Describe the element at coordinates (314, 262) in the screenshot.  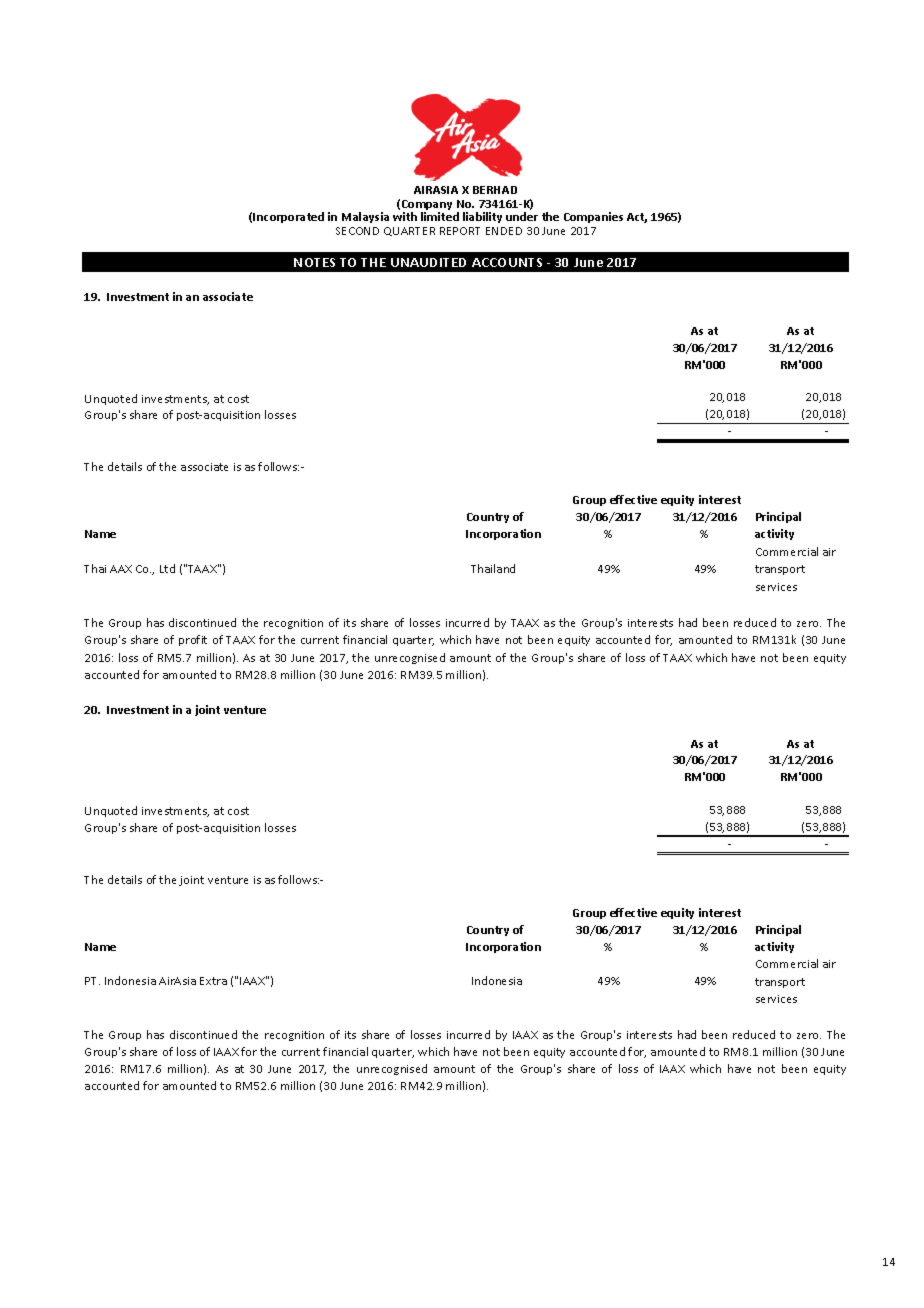
I see `NOTES` at that location.
